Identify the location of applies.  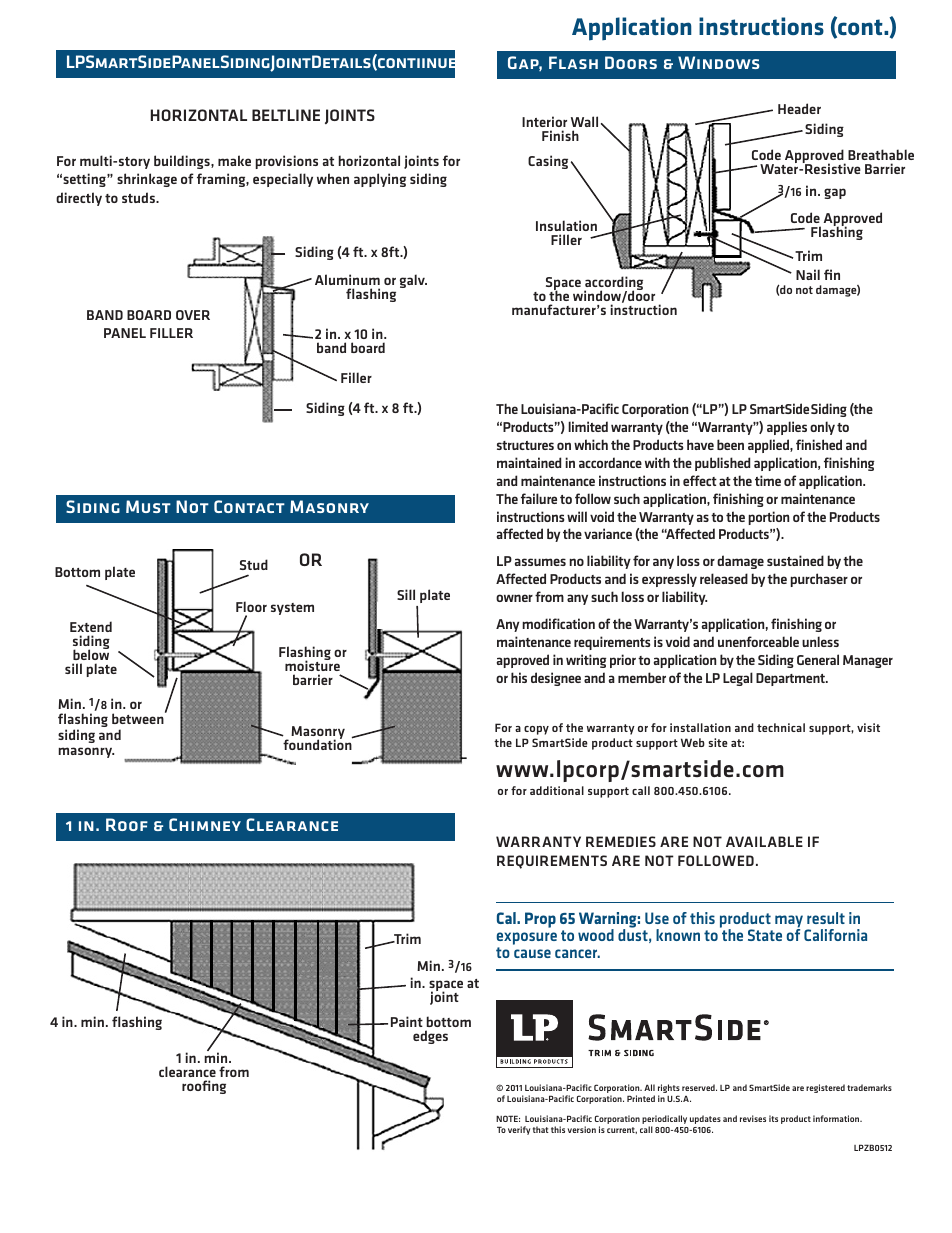
(787, 428).
